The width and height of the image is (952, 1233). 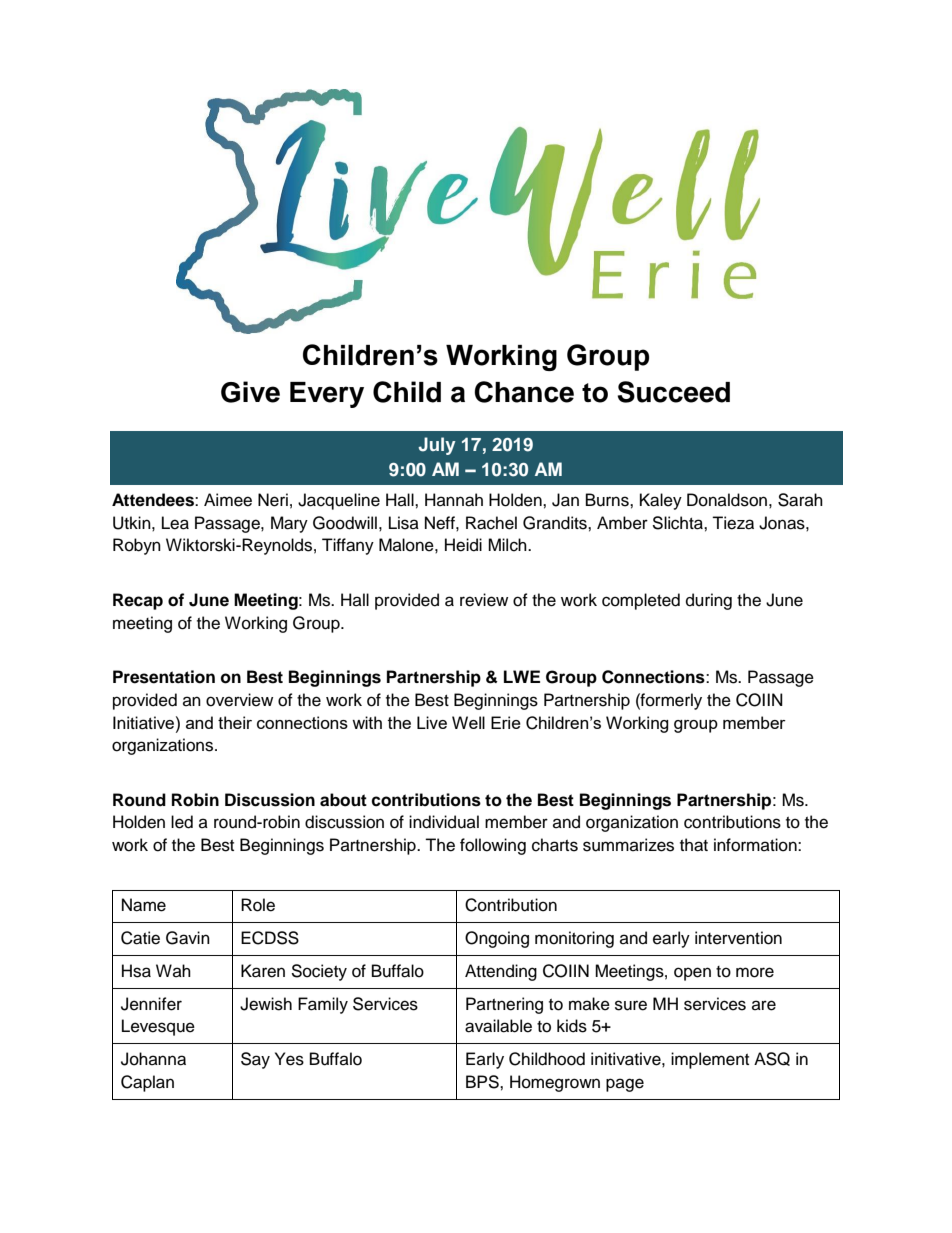 What do you see at coordinates (524, 392) in the image?
I see `Chance` at bounding box center [524, 392].
